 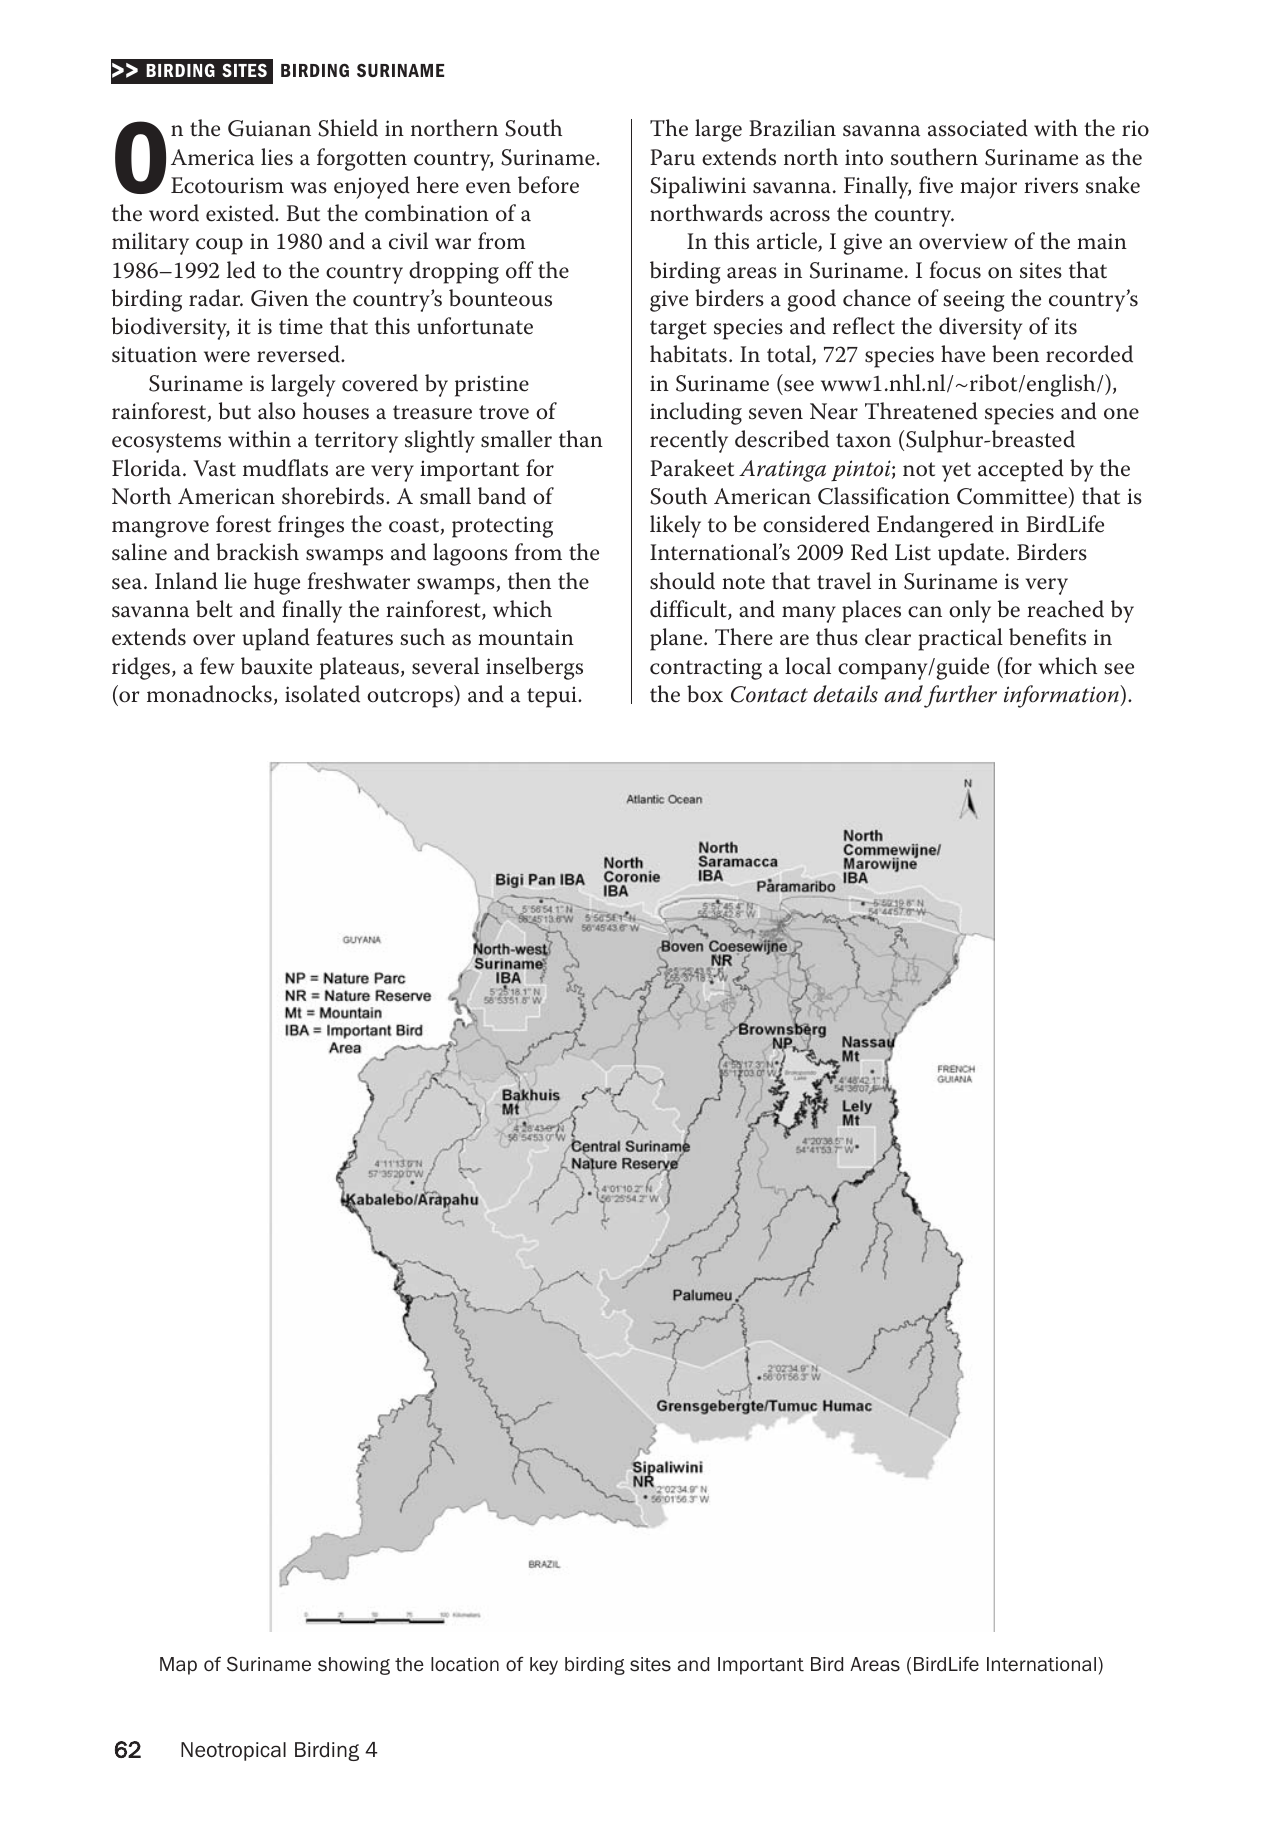 What do you see at coordinates (322, 694) in the screenshot?
I see `isolated` at bounding box center [322, 694].
